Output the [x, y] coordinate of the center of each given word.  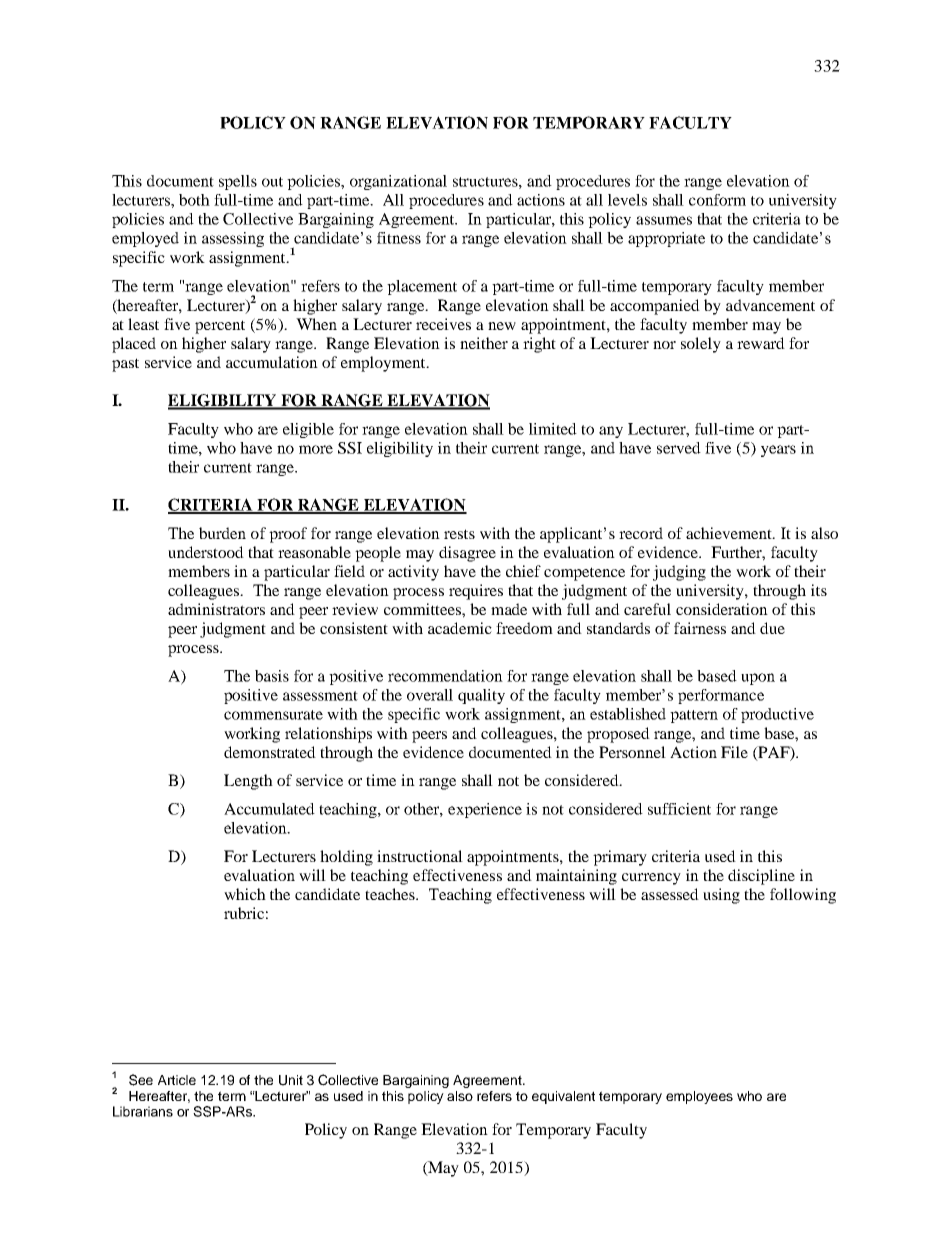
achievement [730, 533]
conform [717, 200]
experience [485, 810]
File [734, 752]
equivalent [563, 1097]
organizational [398, 182]
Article [177, 1080]
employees [699, 1097]
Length [248, 782]
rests [459, 534]
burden [222, 533]
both [194, 200]
